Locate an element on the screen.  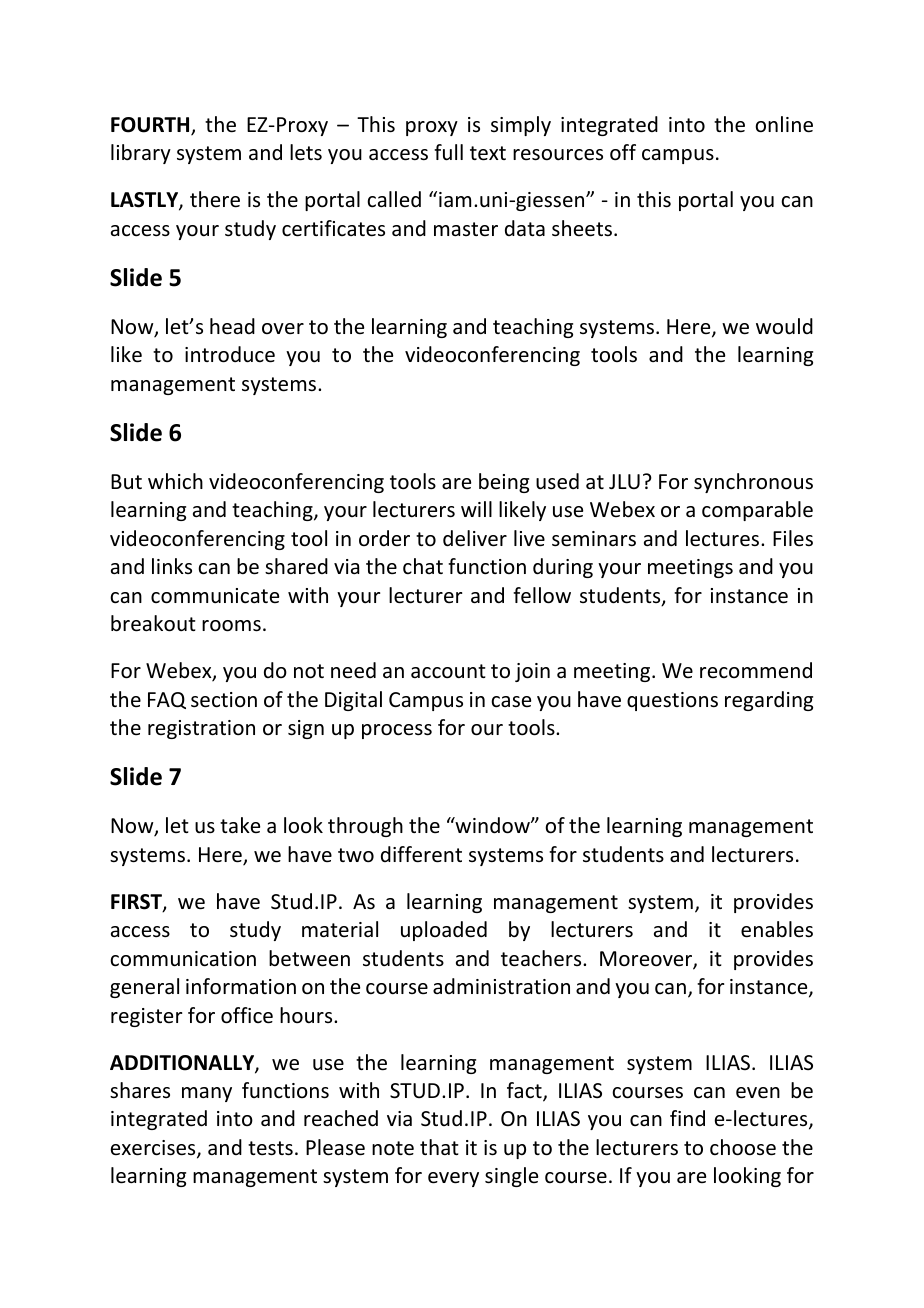
exercises is located at coordinates (154, 1149).
